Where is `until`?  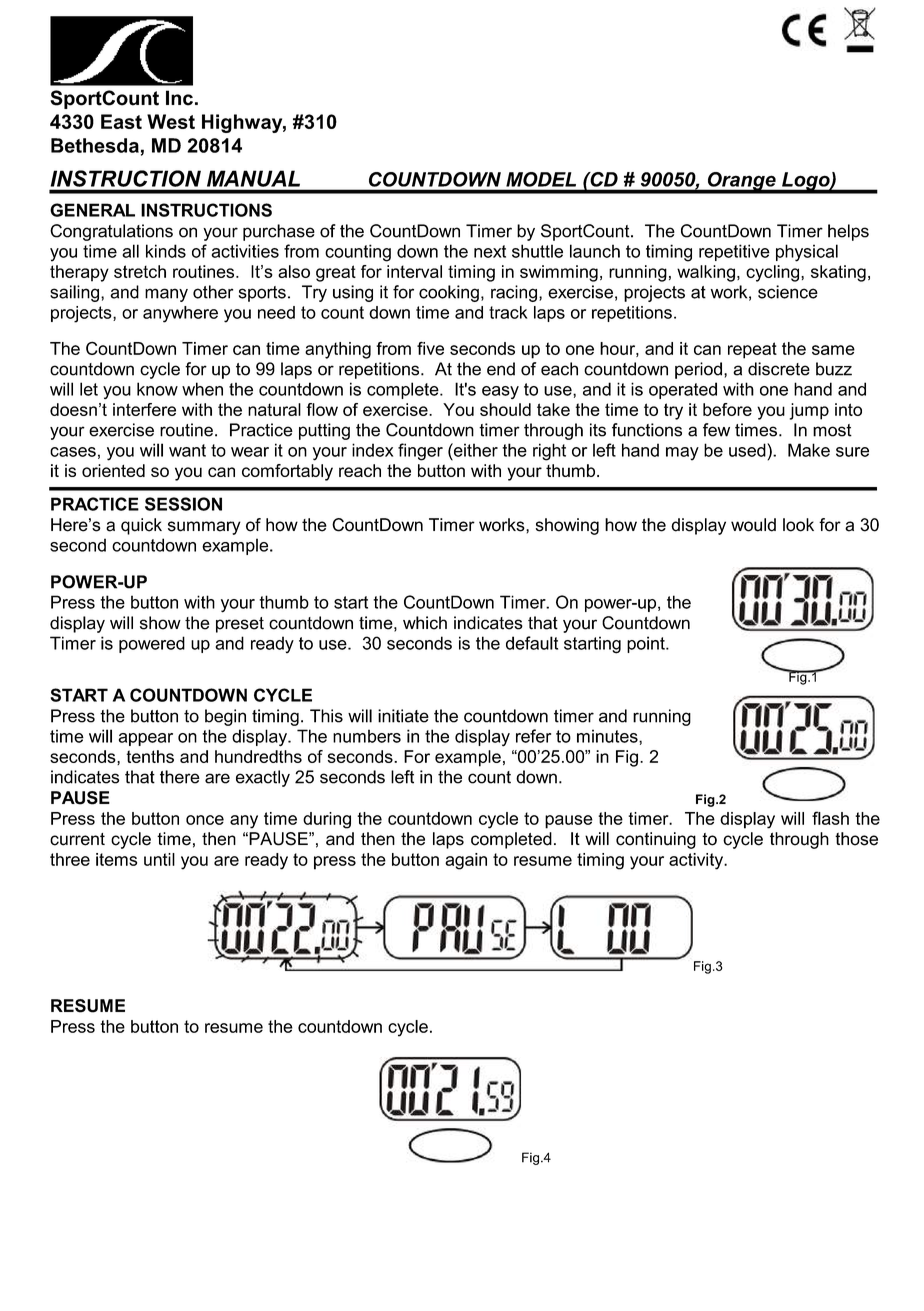 until is located at coordinates (159, 859).
